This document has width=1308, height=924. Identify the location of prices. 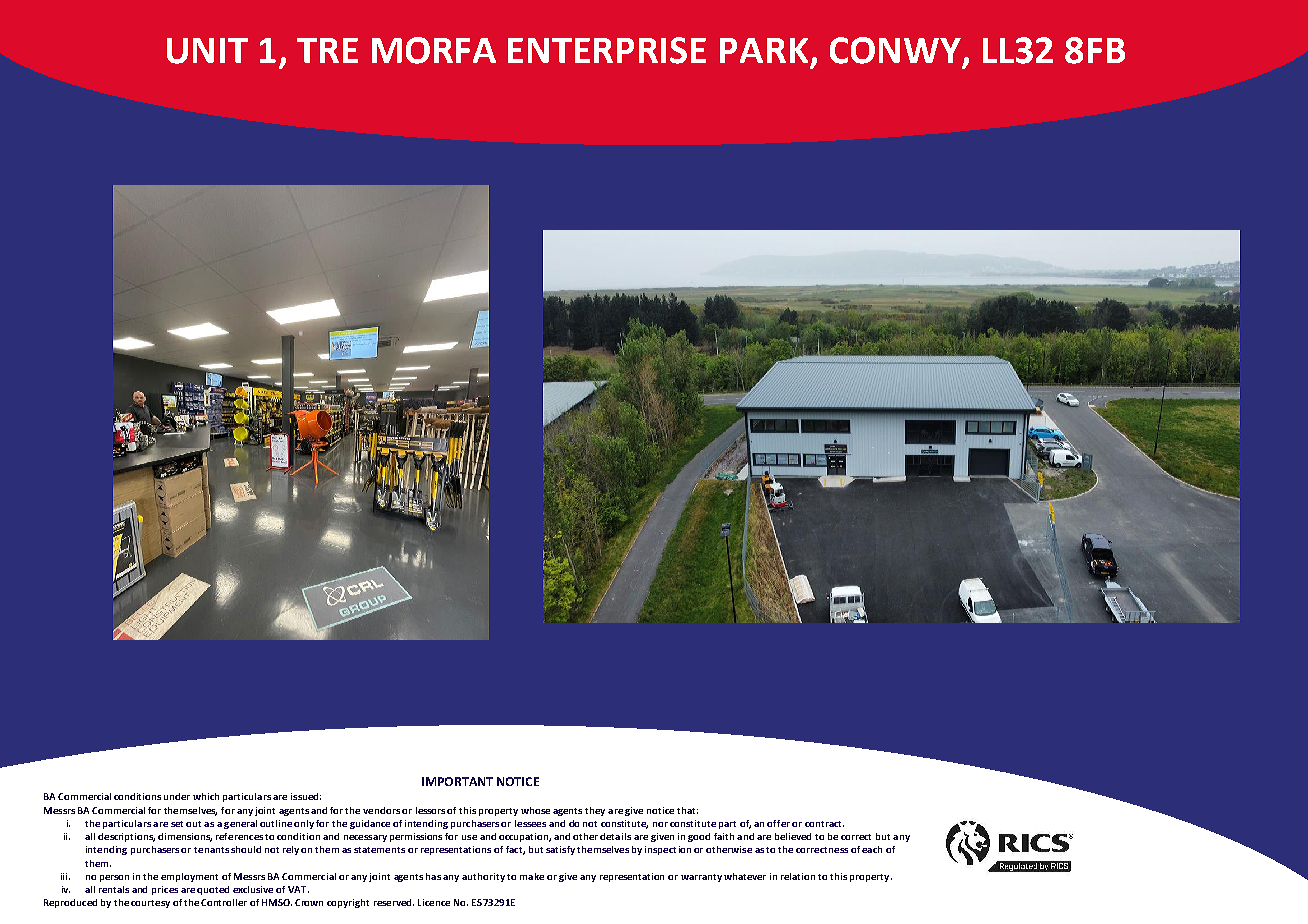
(165, 890).
